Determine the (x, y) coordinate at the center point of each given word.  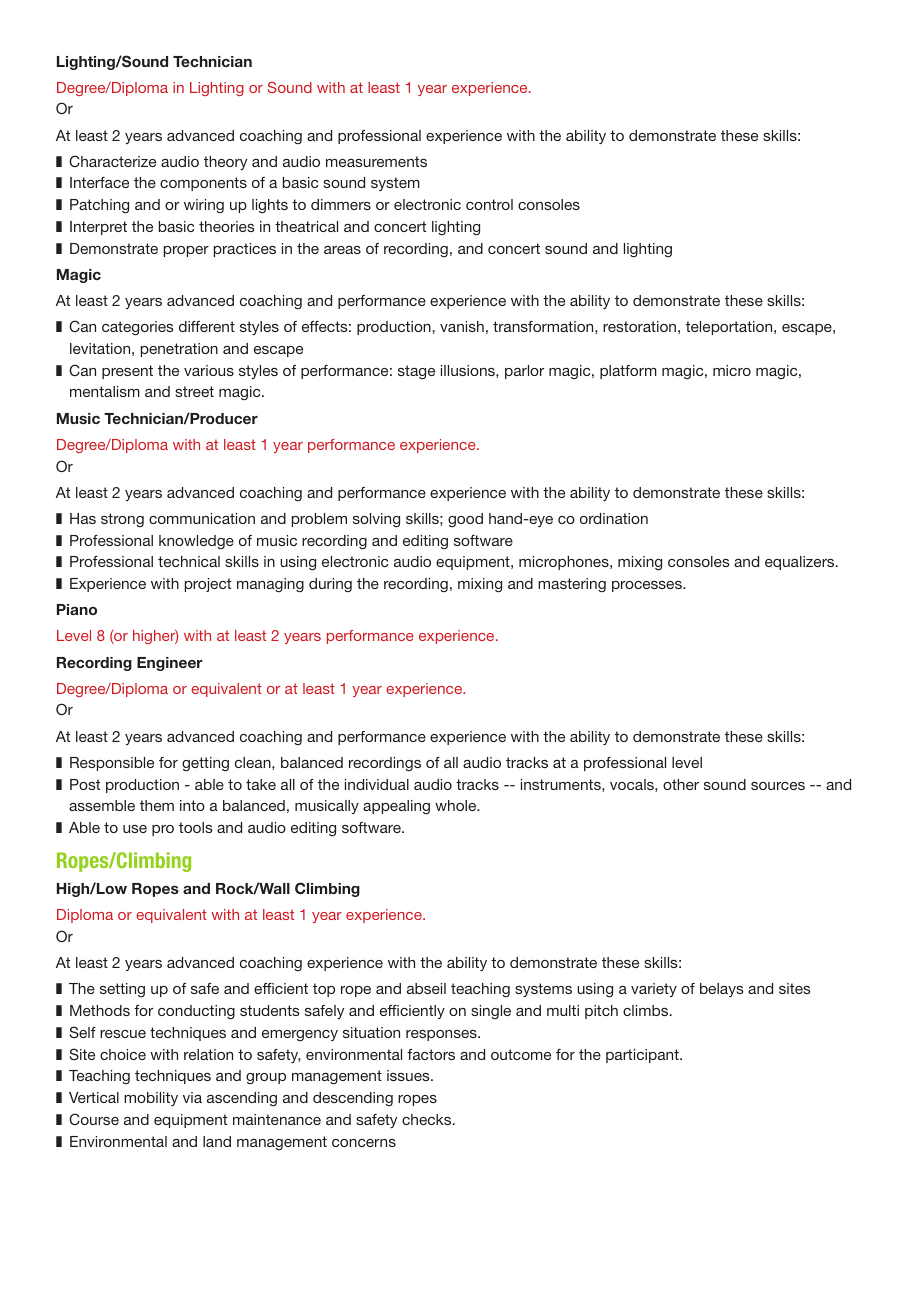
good (465, 520)
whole (457, 805)
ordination (614, 518)
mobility (151, 1099)
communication (202, 518)
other (681, 784)
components (203, 184)
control (489, 204)
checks (428, 1119)
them (157, 805)
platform (628, 372)
